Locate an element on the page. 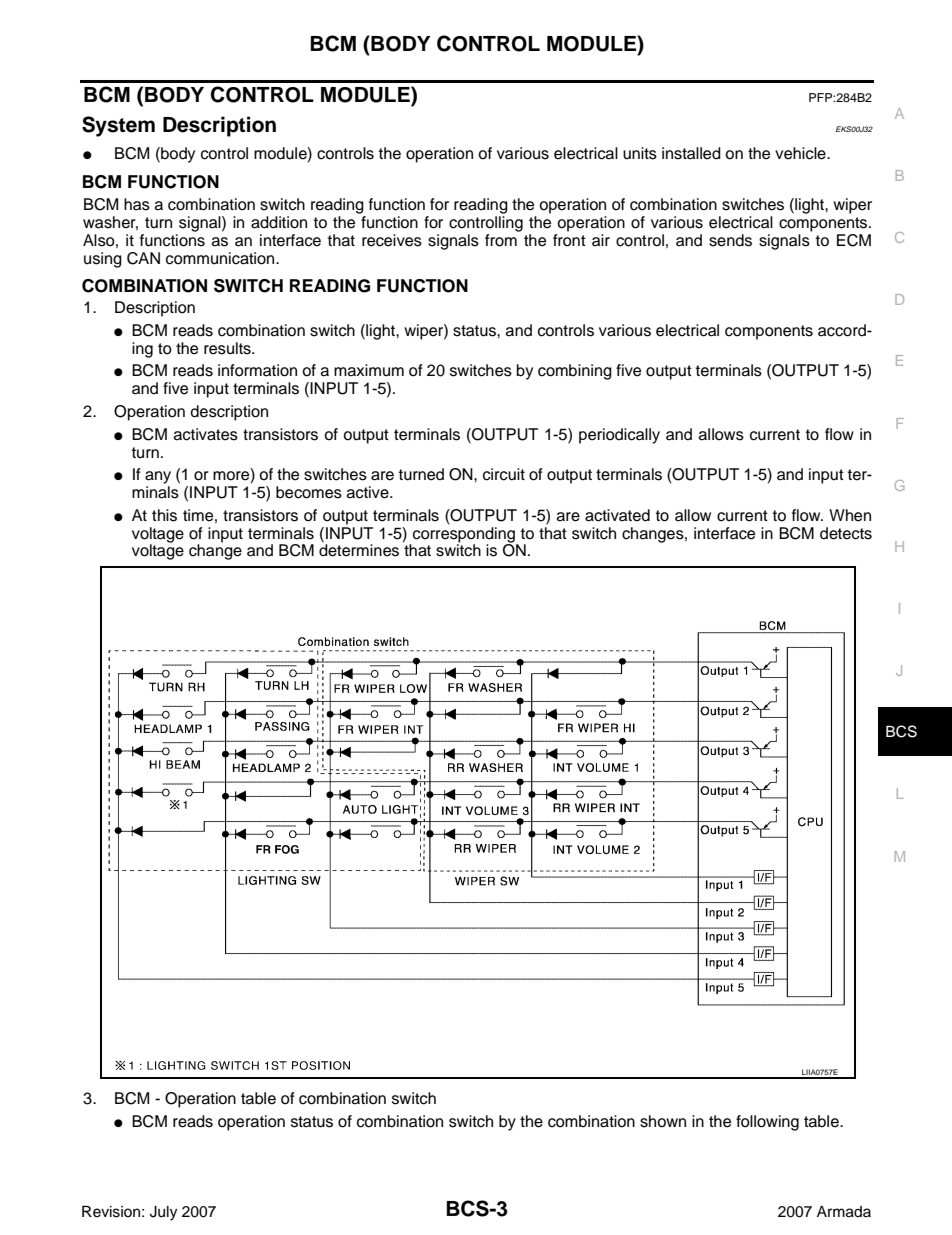 The height and width of the image is (1235, 952). this is located at coordinates (164, 515).
